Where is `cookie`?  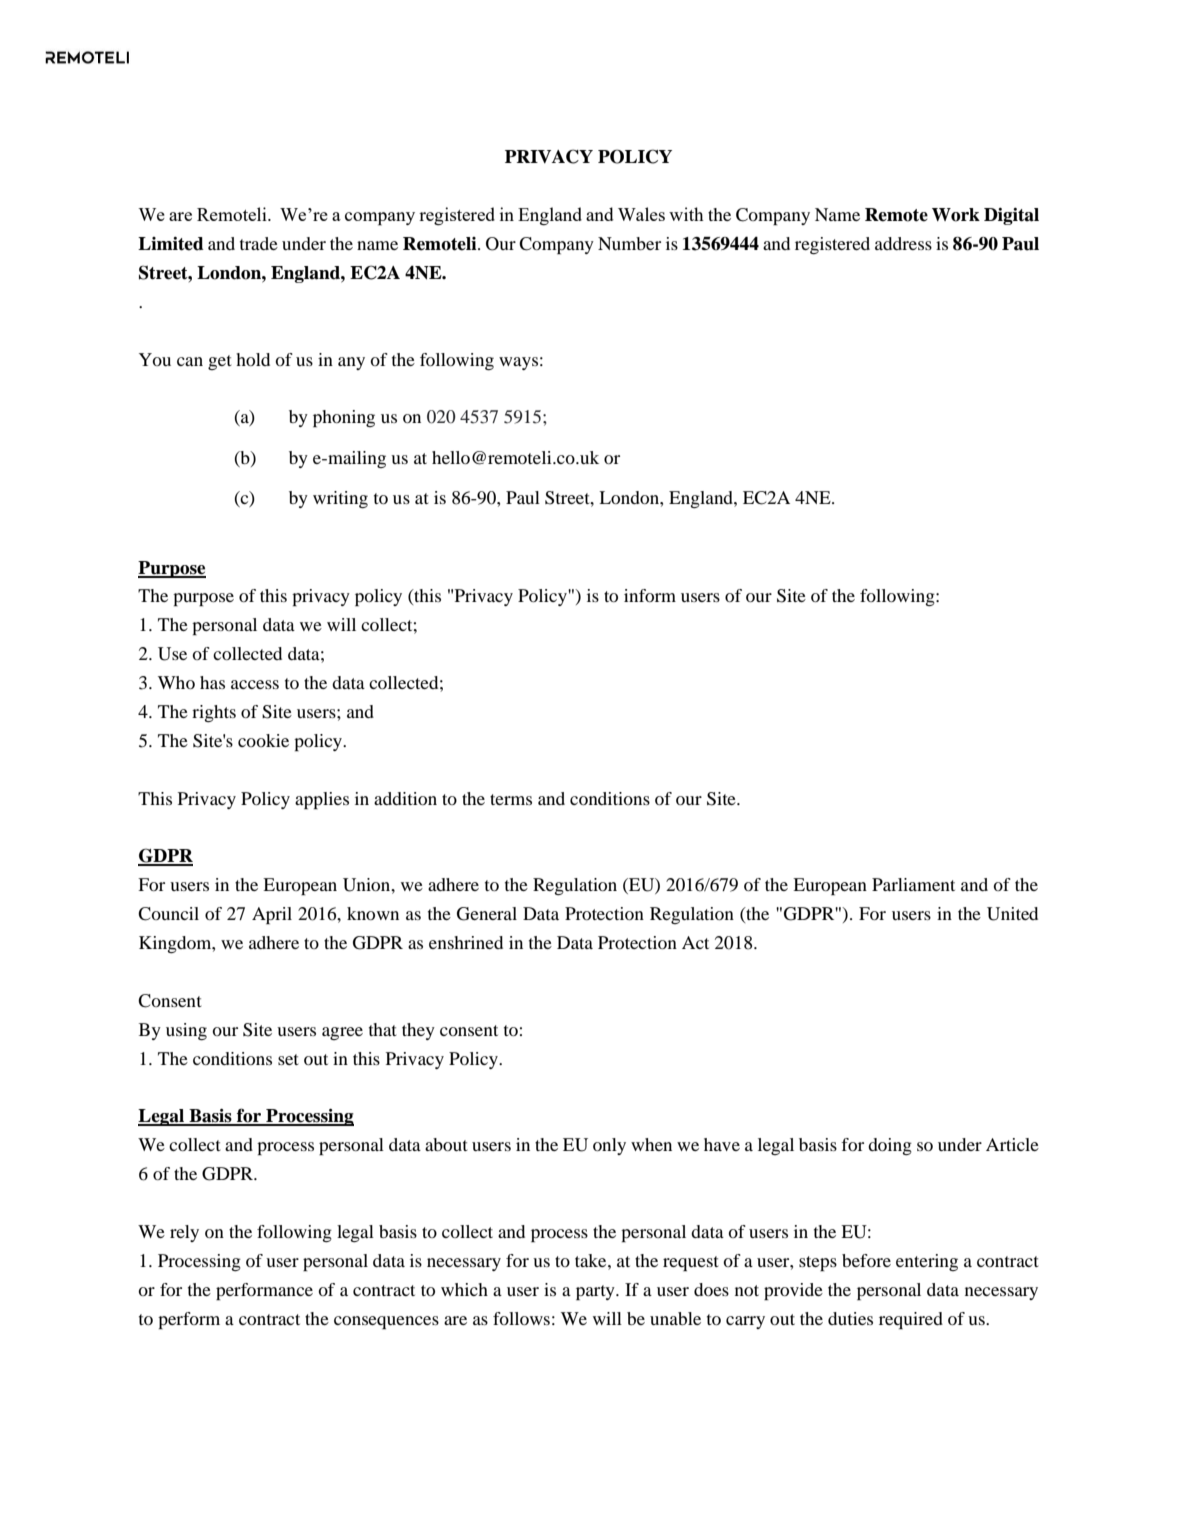
cookie is located at coordinates (263, 740).
